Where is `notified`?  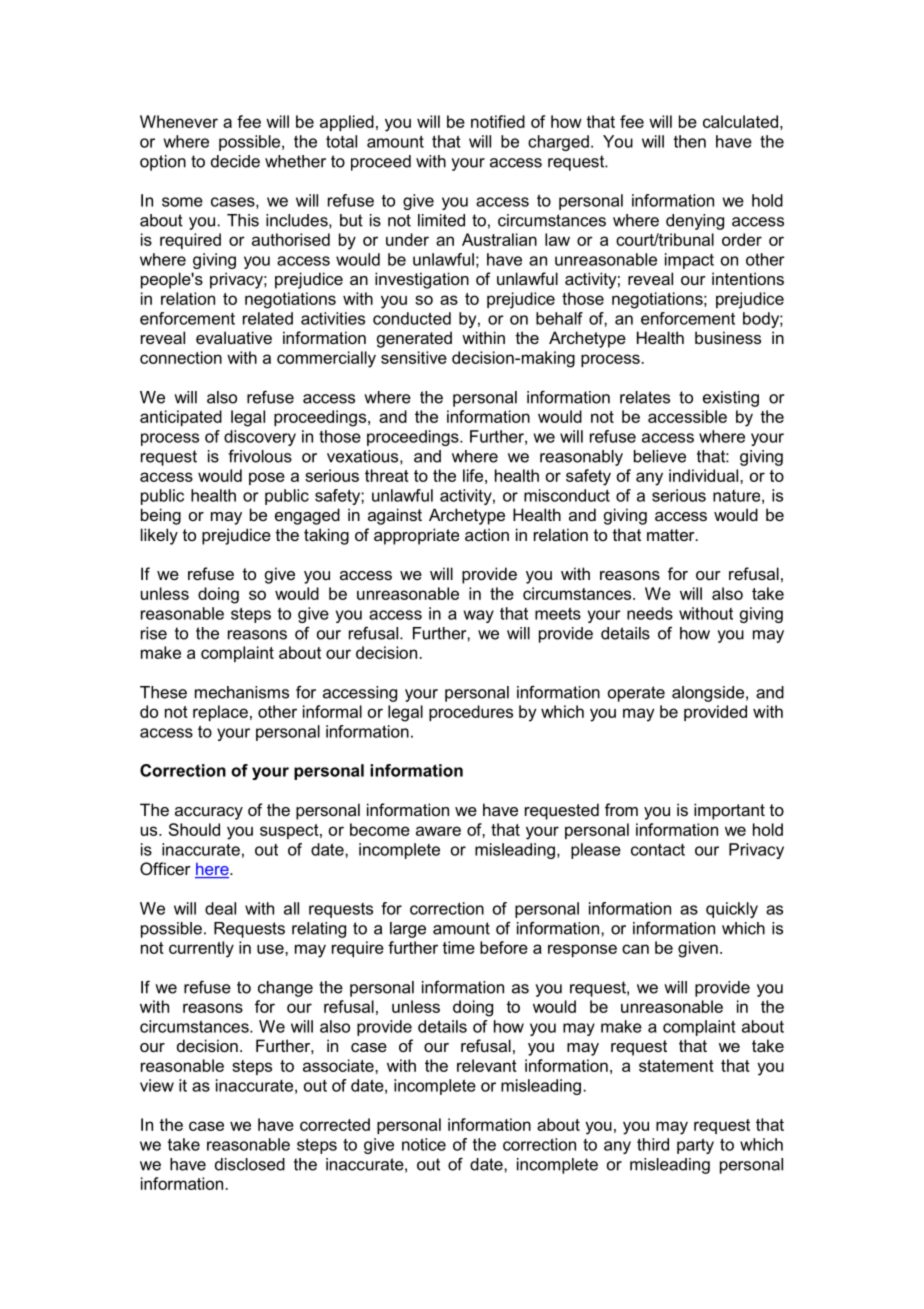 notified is located at coordinates (498, 121).
